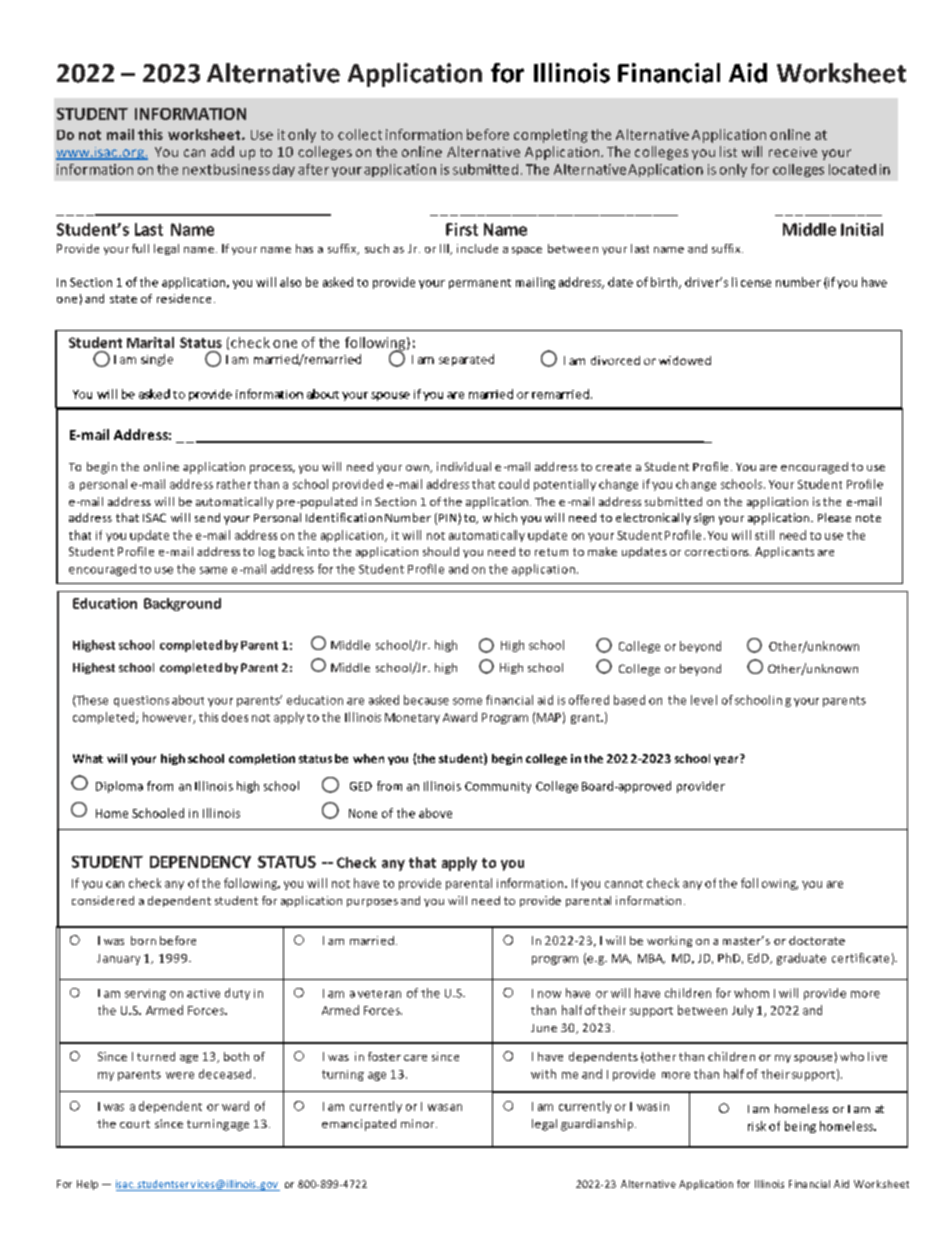 Image resolution: width=952 pixels, height=1233 pixels. What do you see at coordinates (135, 1124) in the document?
I see `court` at bounding box center [135, 1124].
